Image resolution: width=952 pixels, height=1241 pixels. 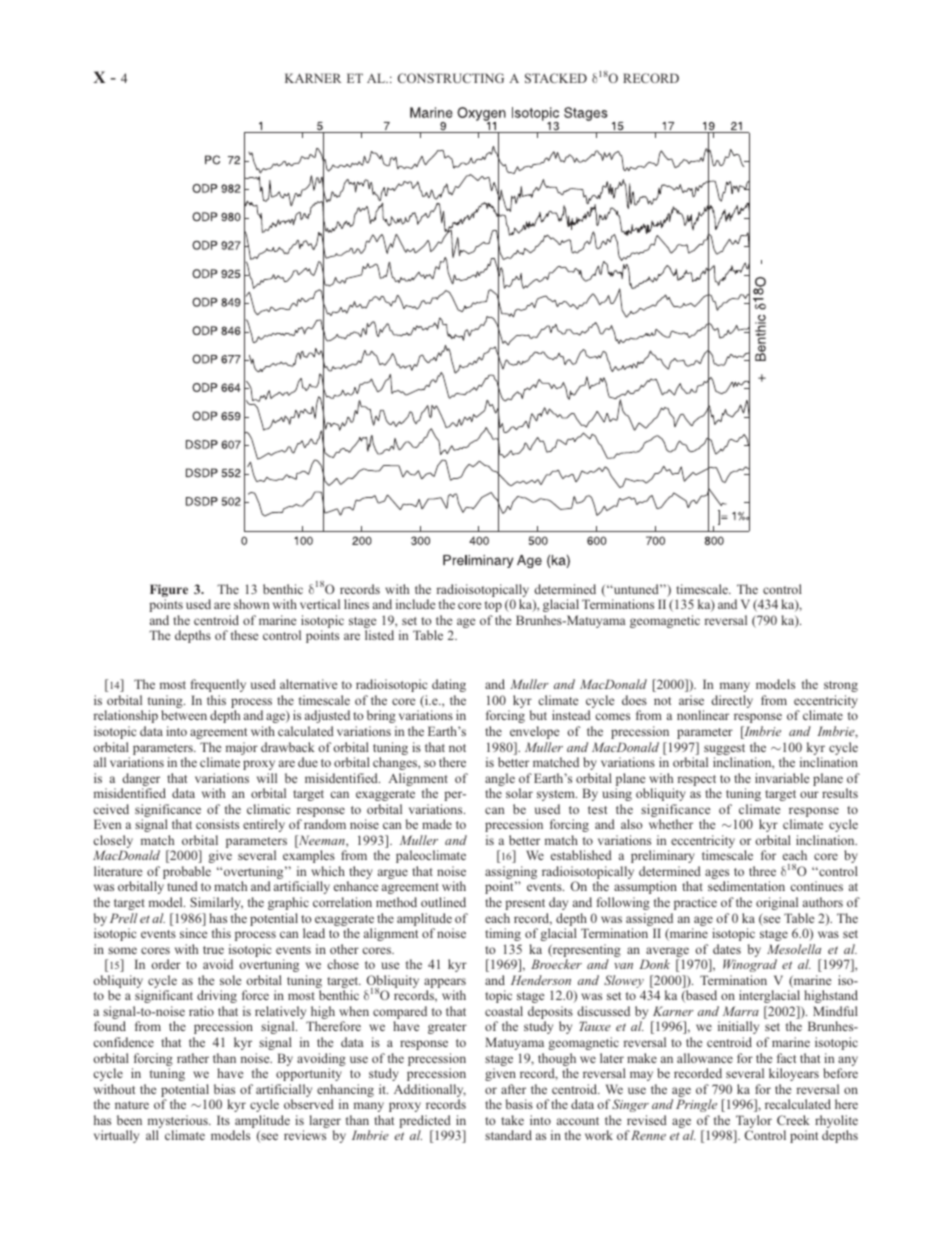 I want to click on strong, so click(x=841, y=686).
